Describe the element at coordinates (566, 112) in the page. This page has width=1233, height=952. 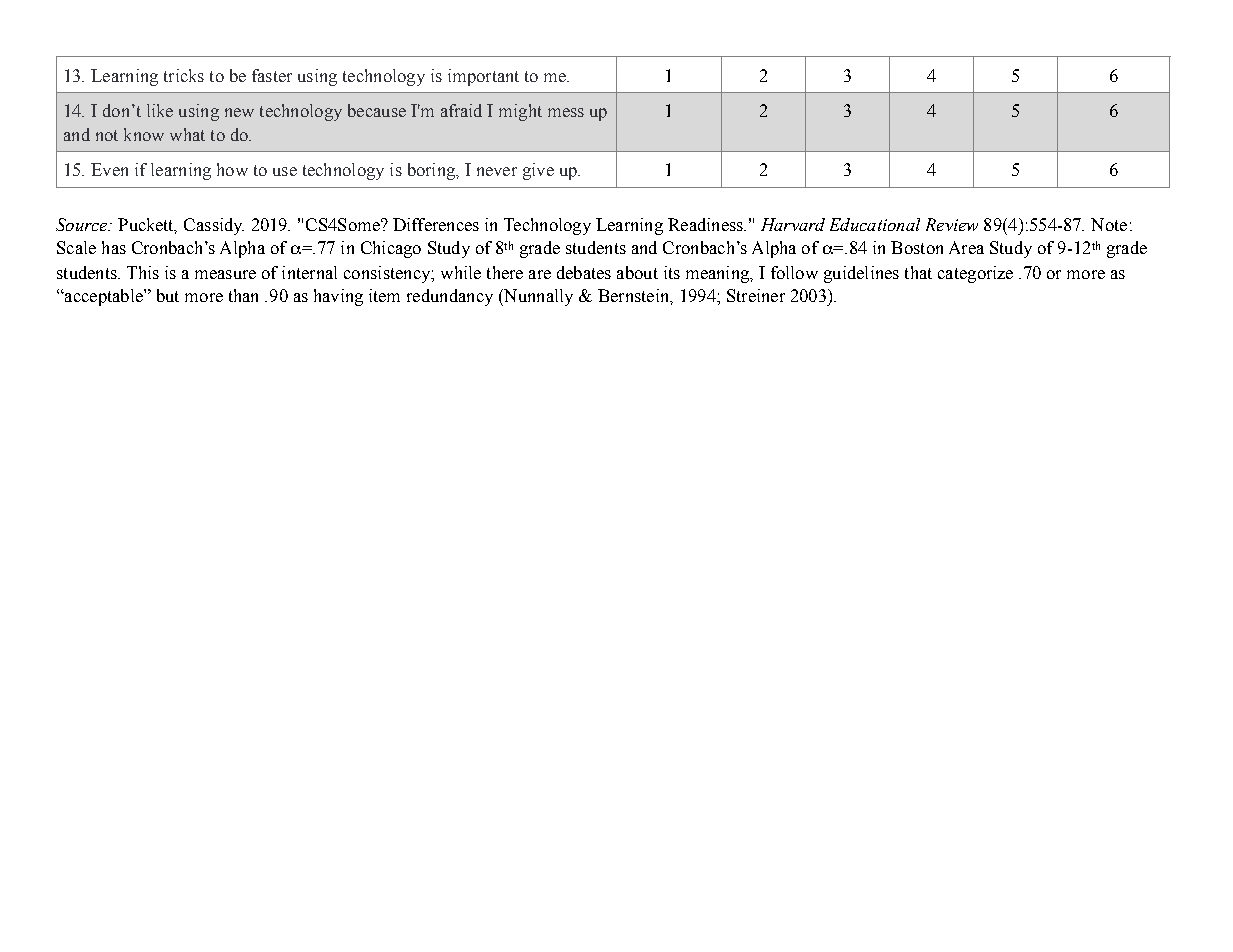
I see `mess` at that location.
